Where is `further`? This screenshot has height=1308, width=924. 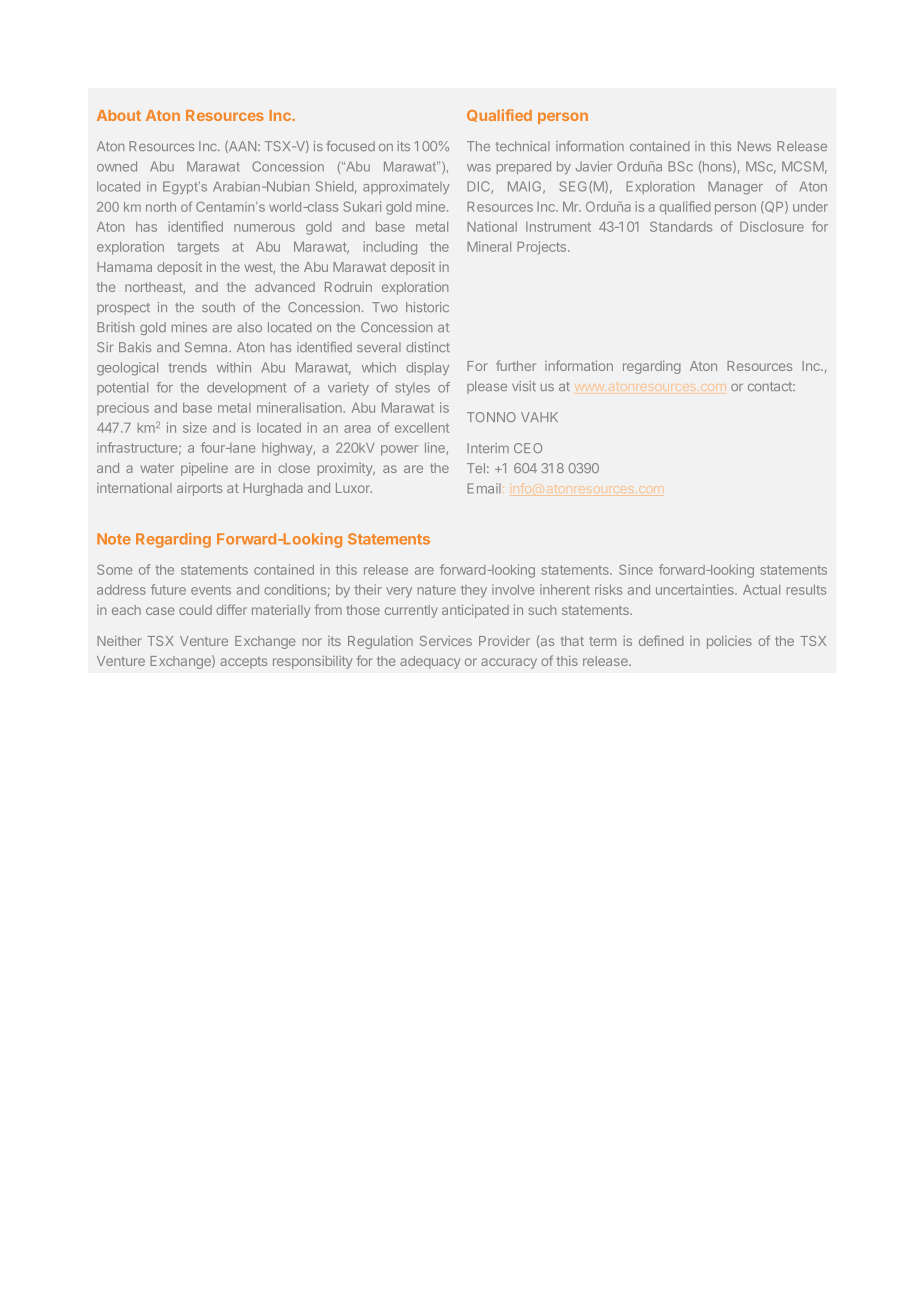
further is located at coordinates (516, 365).
